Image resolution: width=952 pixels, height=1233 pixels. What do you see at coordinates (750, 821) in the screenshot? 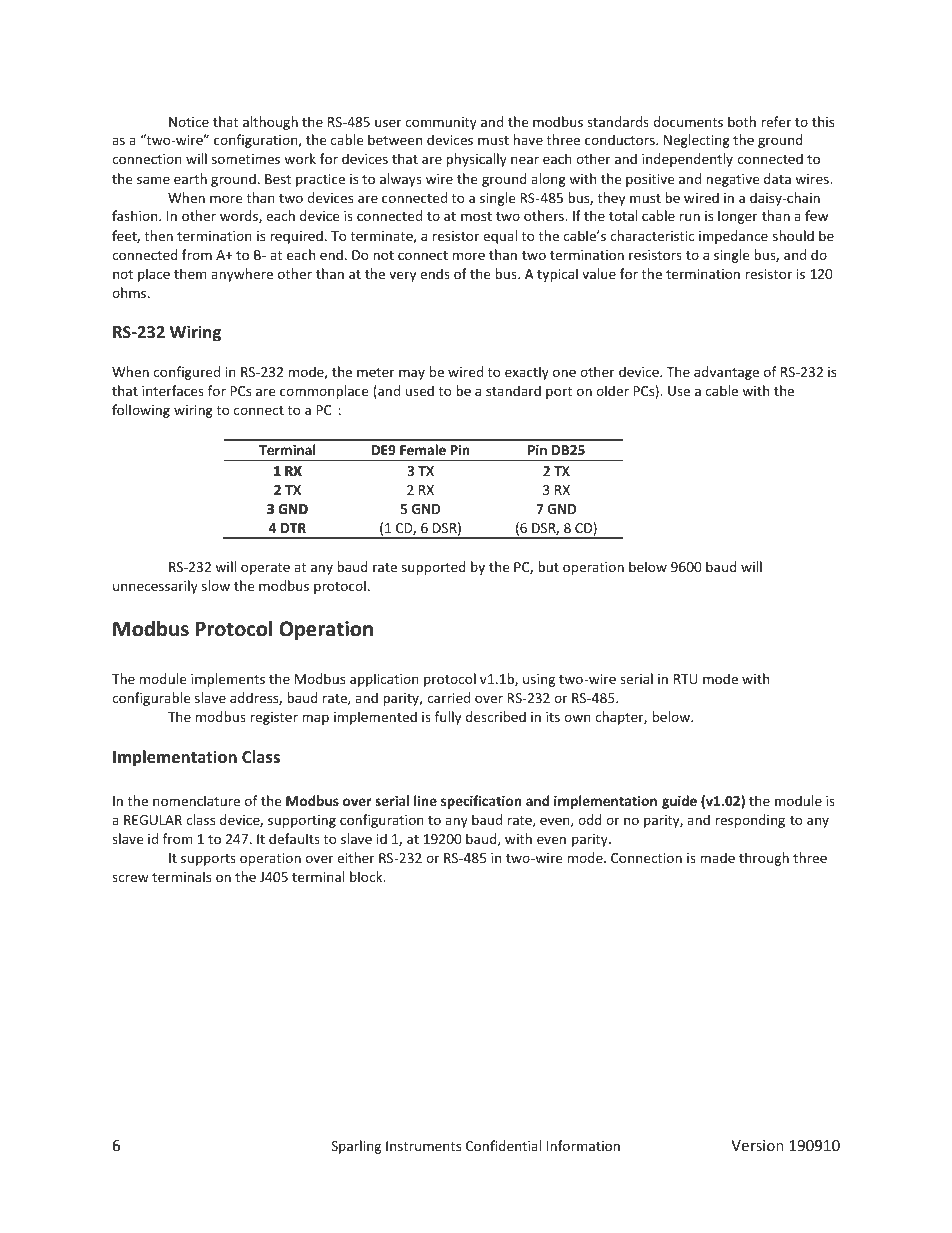
I see `responding` at bounding box center [750, 821].
